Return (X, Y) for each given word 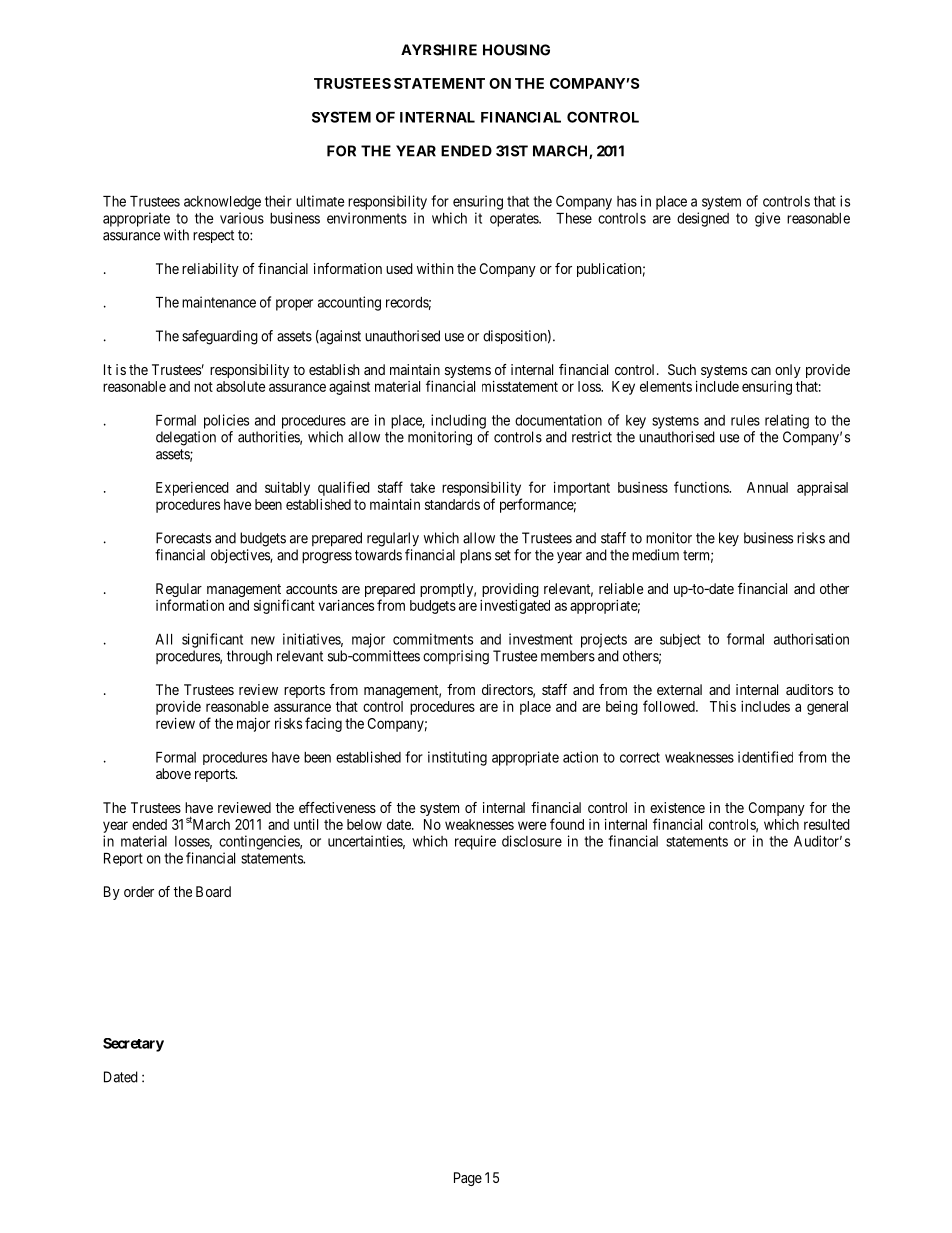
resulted (827, 824)
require (475, 842)
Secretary (133, 1045)
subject (680, 640)
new (263, 640)
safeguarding (220, 337)
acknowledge (222, 203)
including (458, 421)
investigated (515, 607)
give (768, 219)
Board (213, 891)
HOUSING (516, 50)
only (788, 371)
